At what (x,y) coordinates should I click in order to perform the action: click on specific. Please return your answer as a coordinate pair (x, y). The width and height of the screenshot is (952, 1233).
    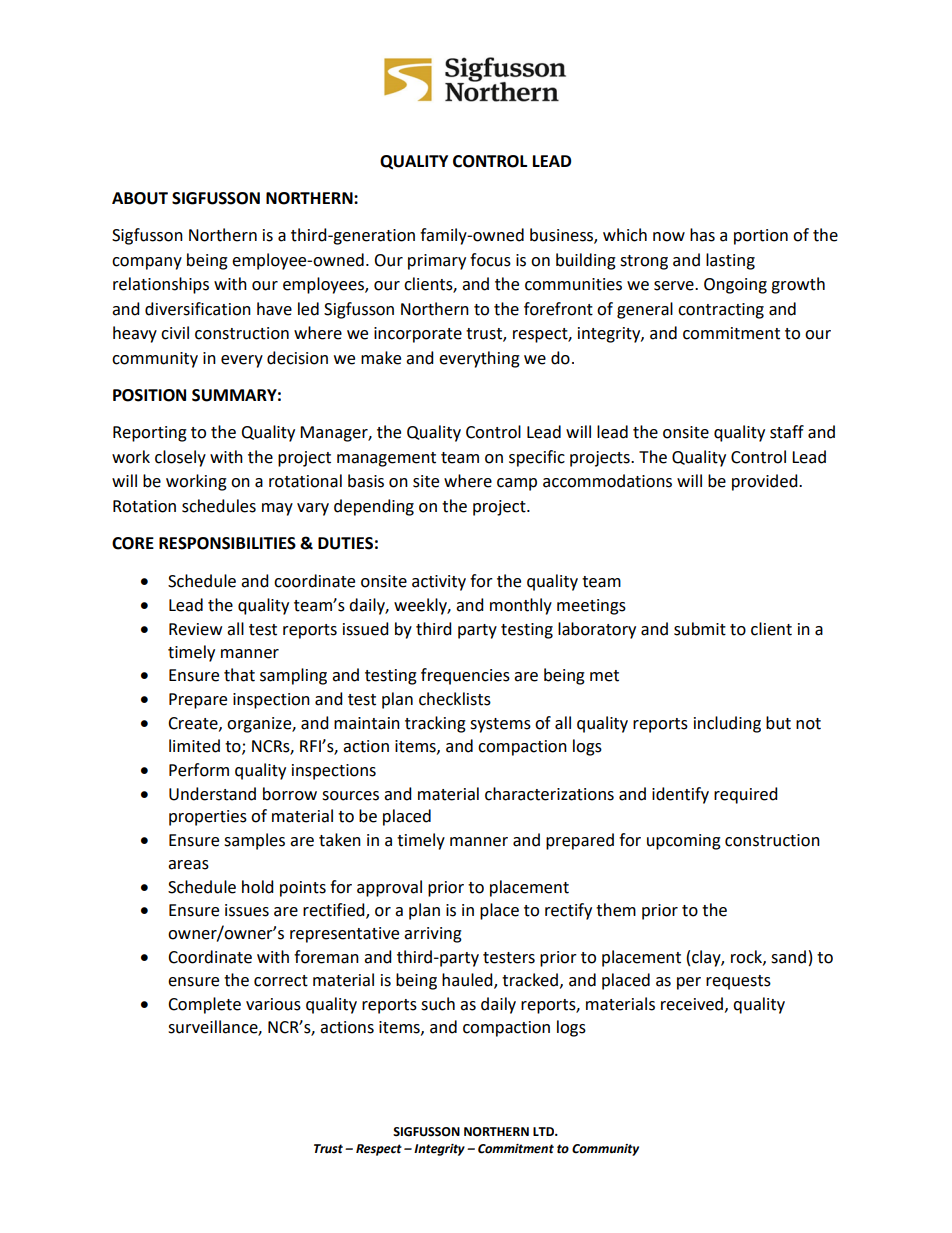
    Looking at the image, I should click on (537, 458).
